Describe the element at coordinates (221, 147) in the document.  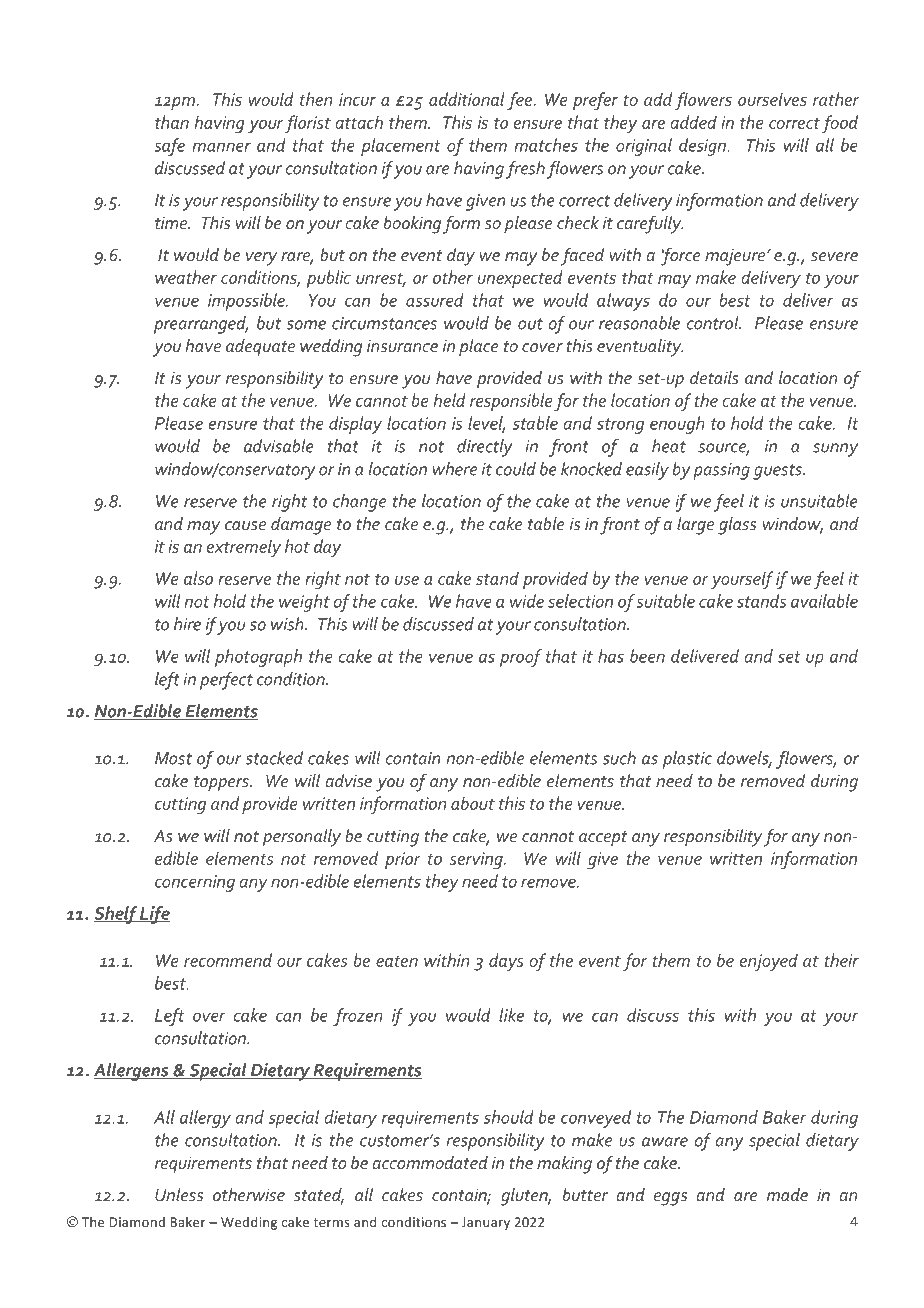
I see `manner` at that location.
